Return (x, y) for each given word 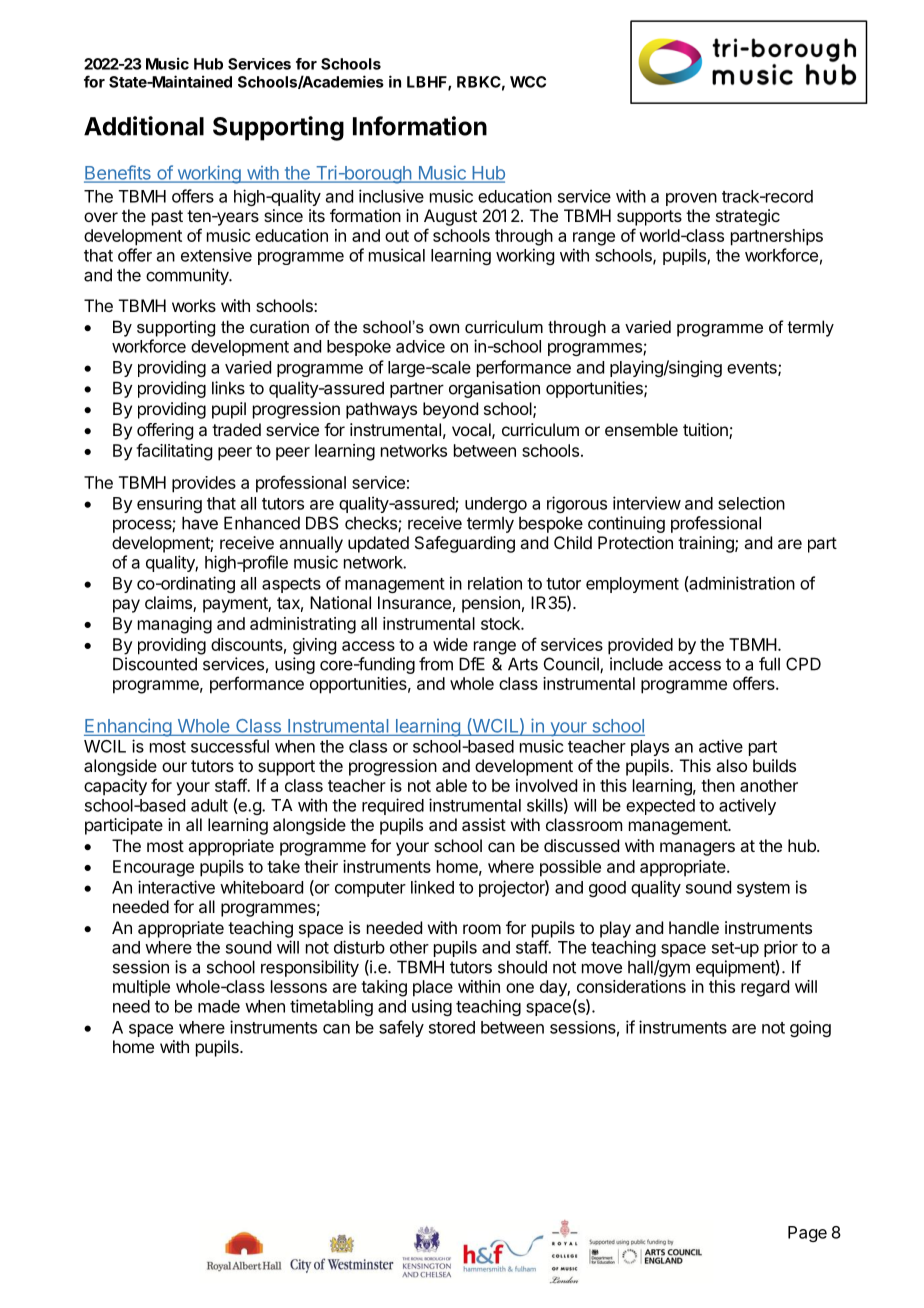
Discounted (155, 664)
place (433, 988)
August (450, 217)
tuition (706, 431)
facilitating (174, 452)
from (436, 664)
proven (691, 199)
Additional (144, 126)
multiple (141, 988)
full (769, 664)
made (219, 1006)
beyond (450, 410)
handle (694, 927)
